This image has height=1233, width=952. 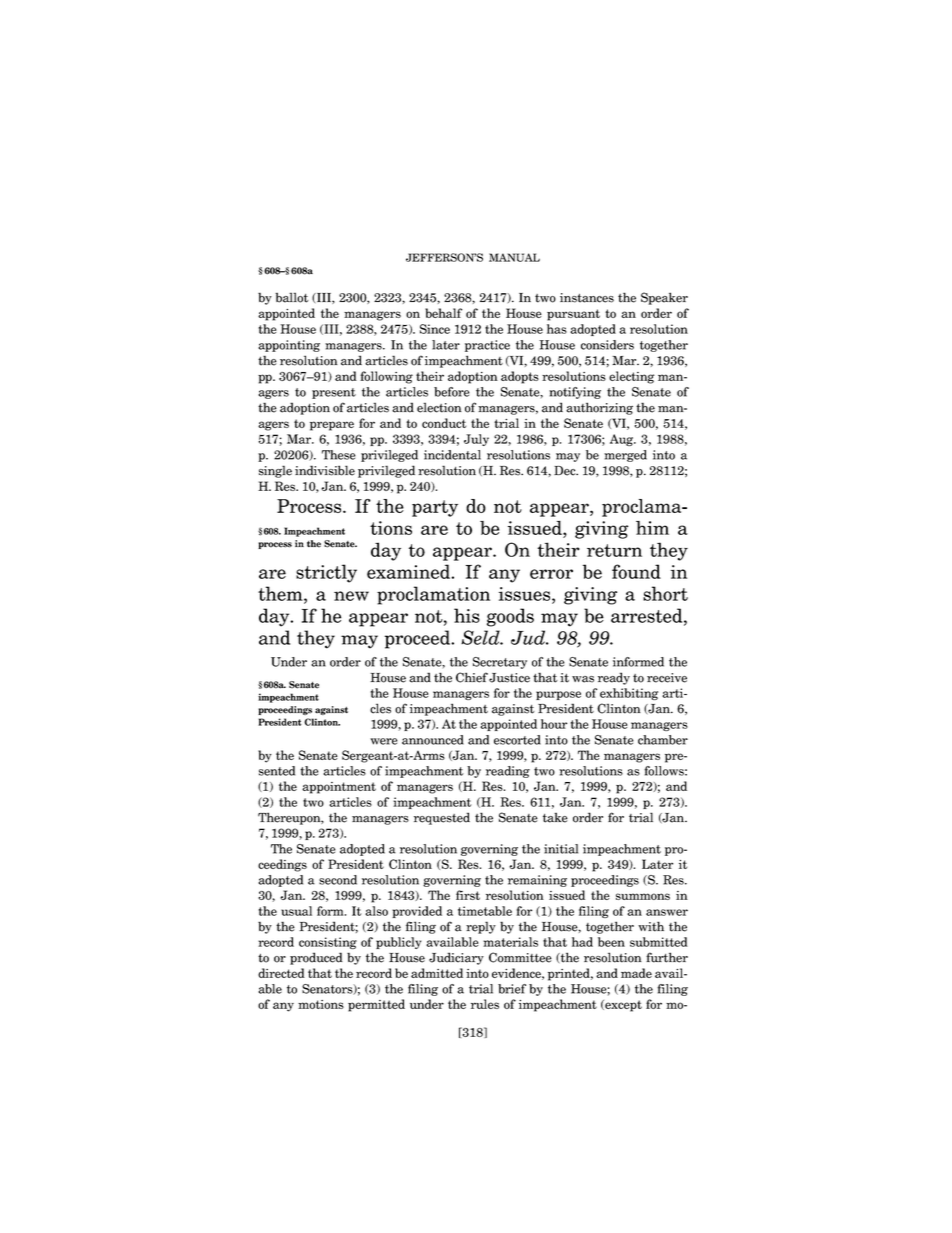 What do you see at coordinates (508, 772) in the image?
I see `reading` at bounding box center [508, 772].
